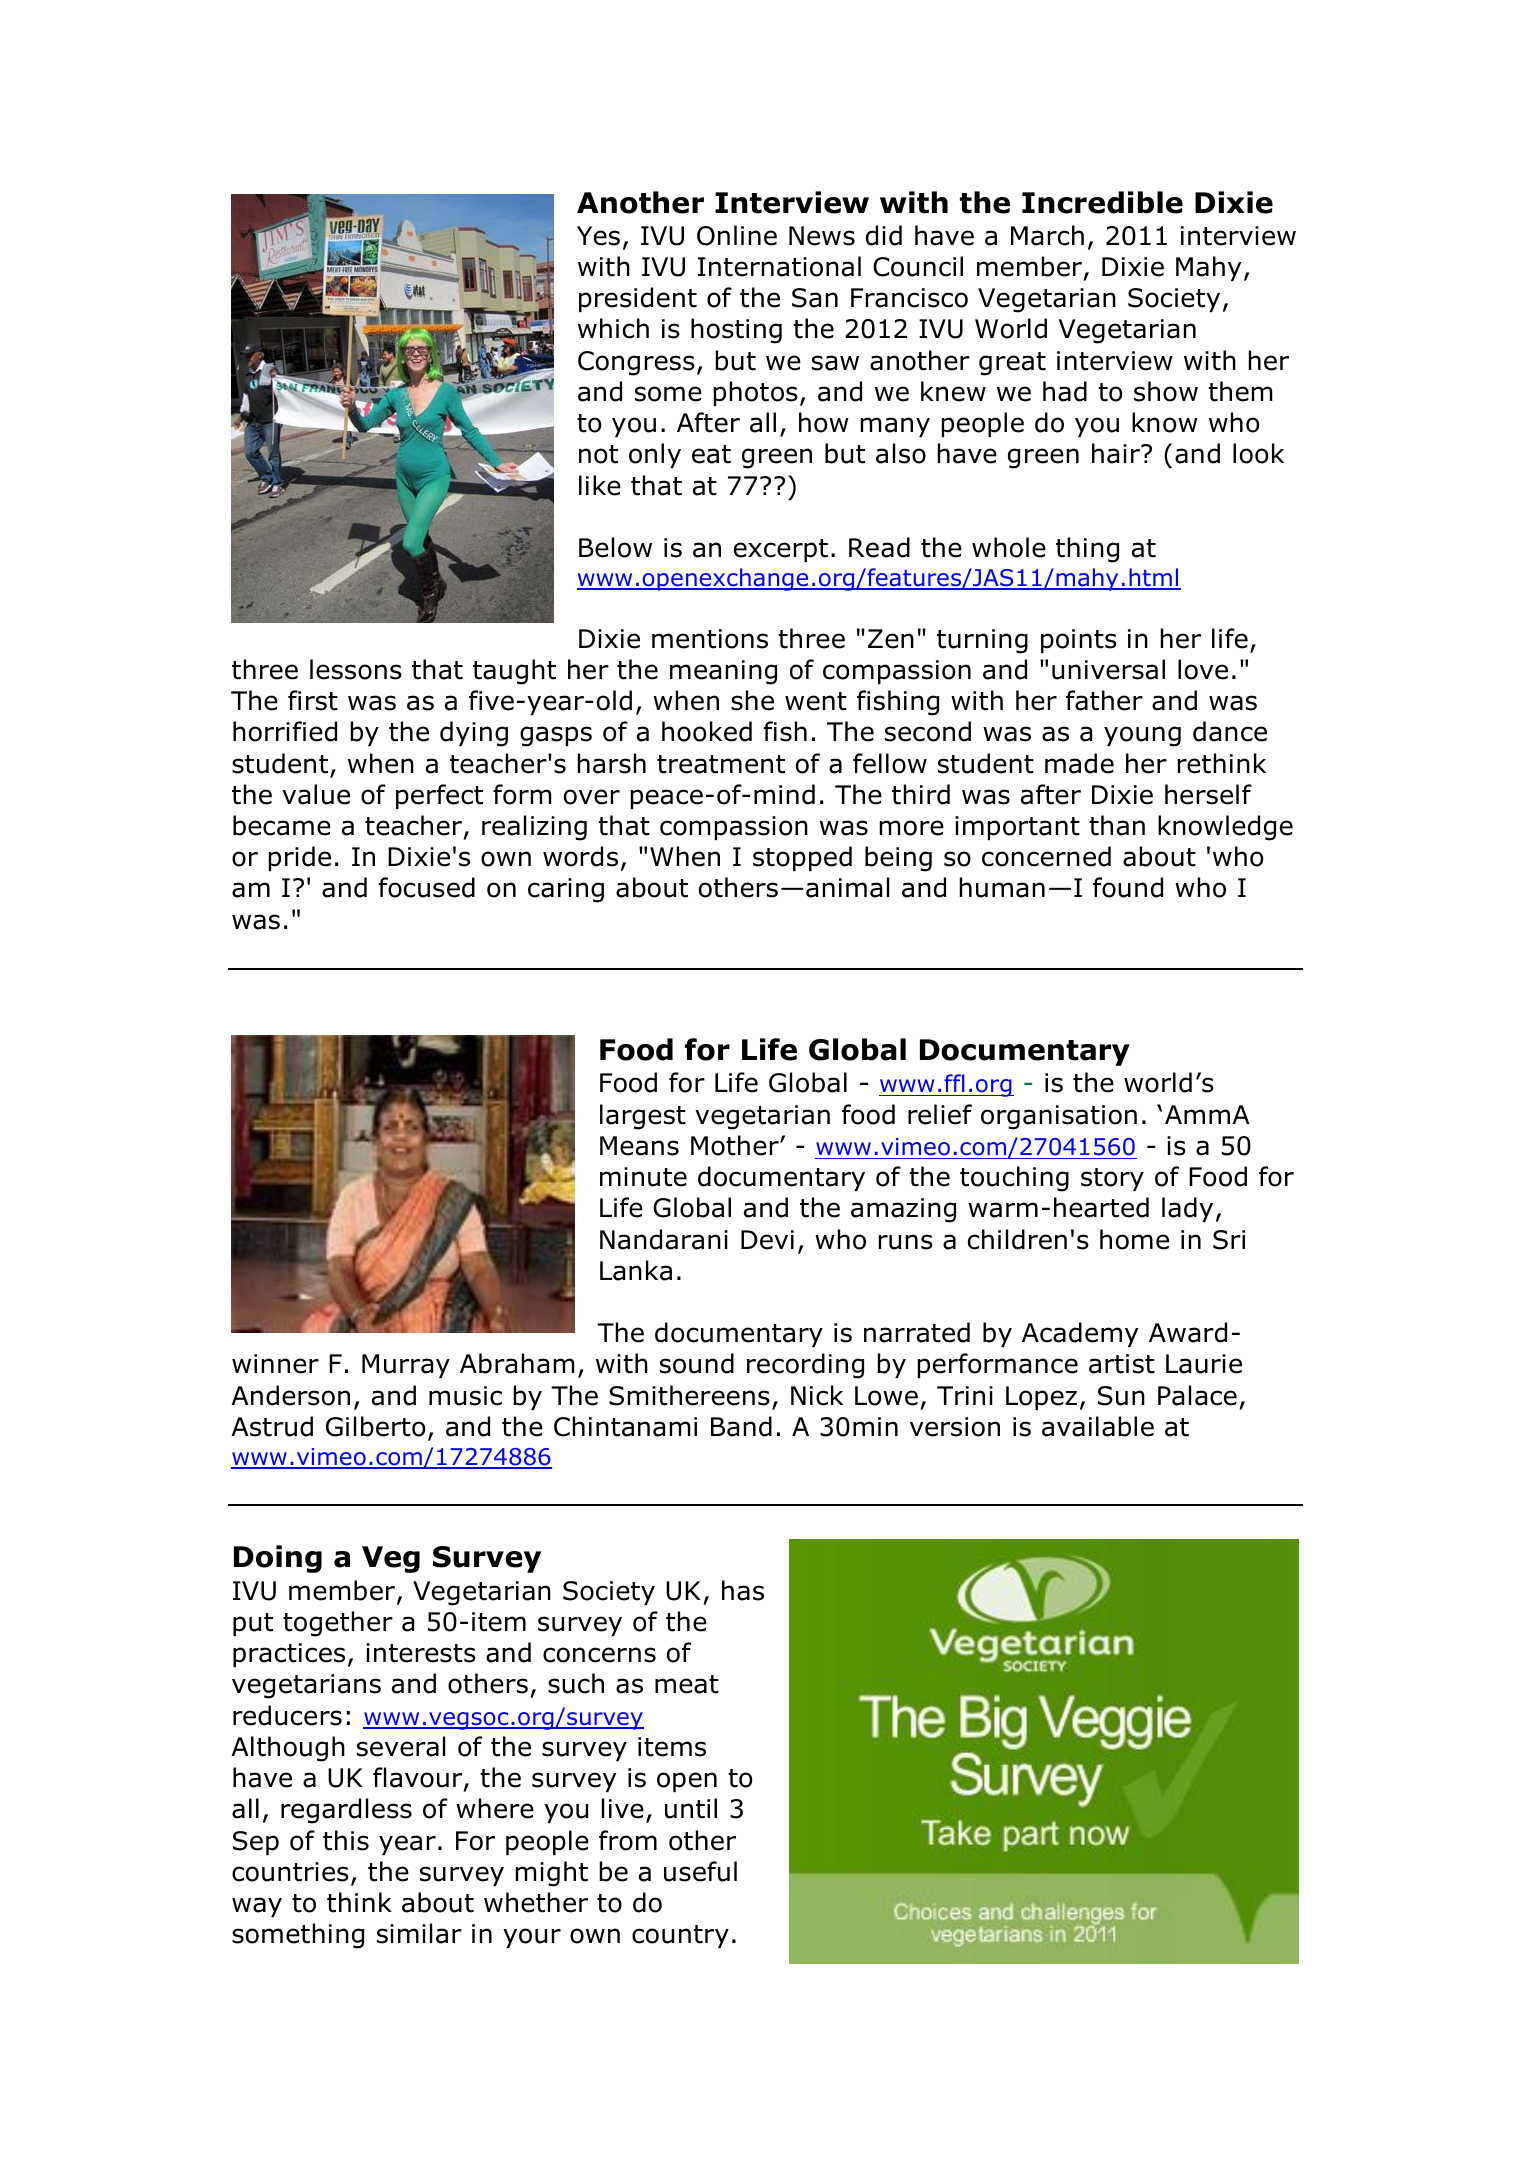  Describe the element at coordinates (316, 794) in the document. I see `value` at that location.
